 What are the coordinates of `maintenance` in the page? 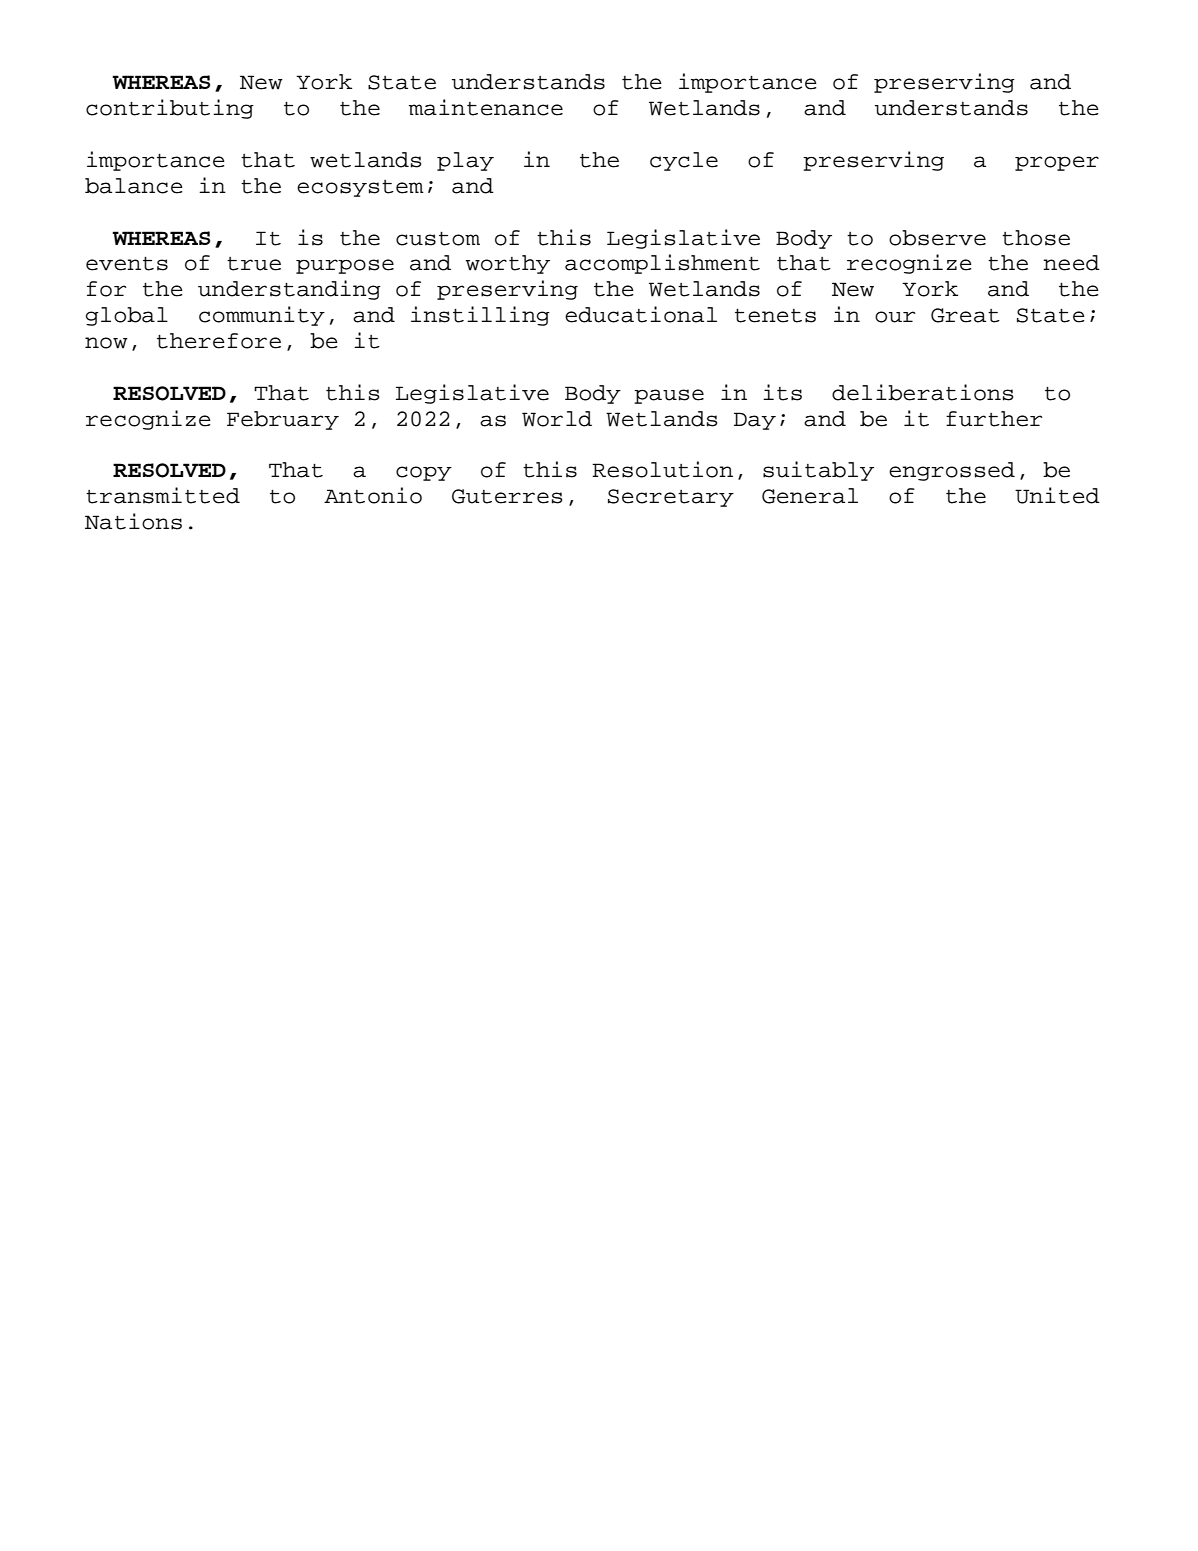 It's located at (486, 107).
